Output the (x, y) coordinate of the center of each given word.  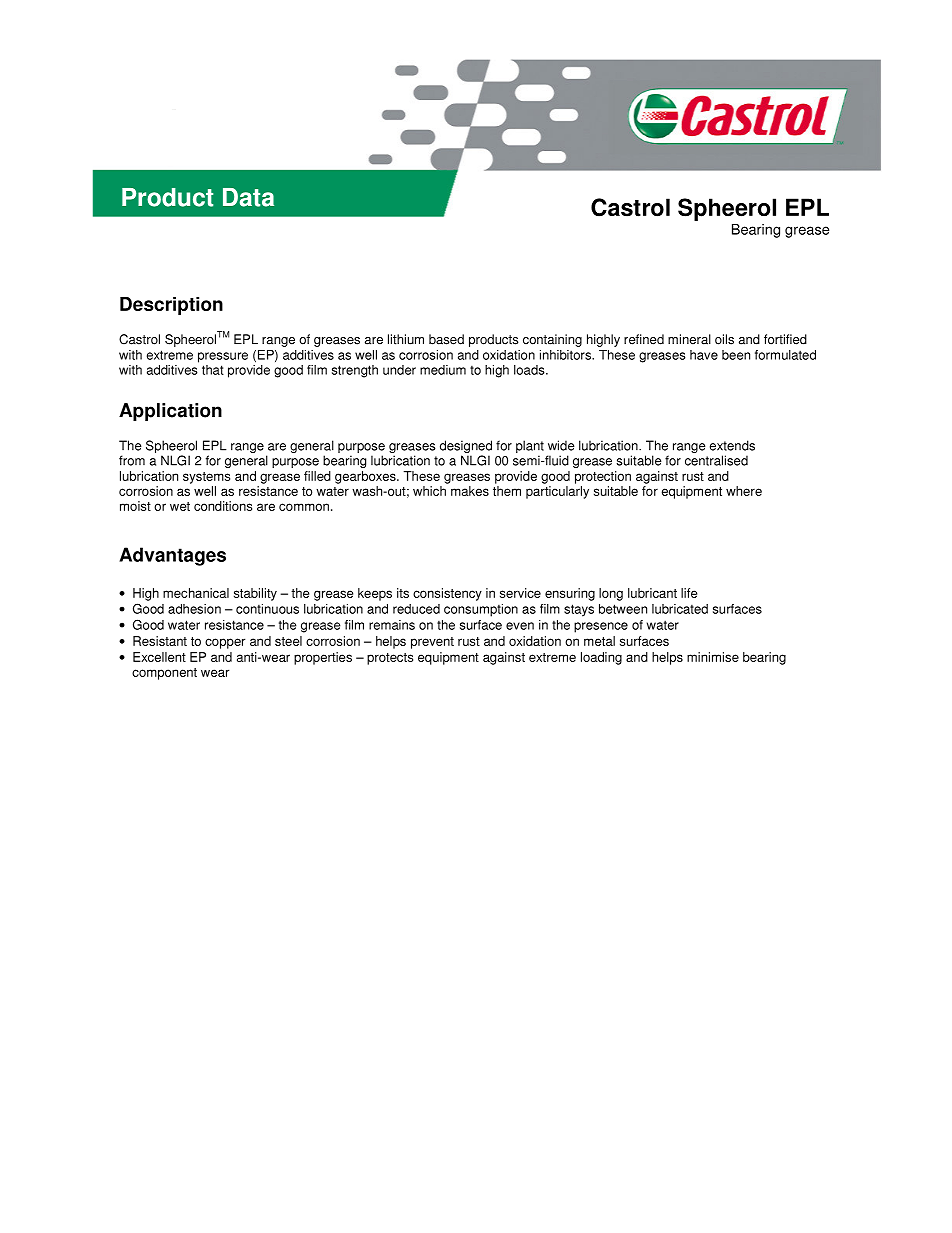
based (446, 339)
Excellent (159, 657)
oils (724, 339)
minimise (713, 657)
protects (390, 659)
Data (248, 197)
